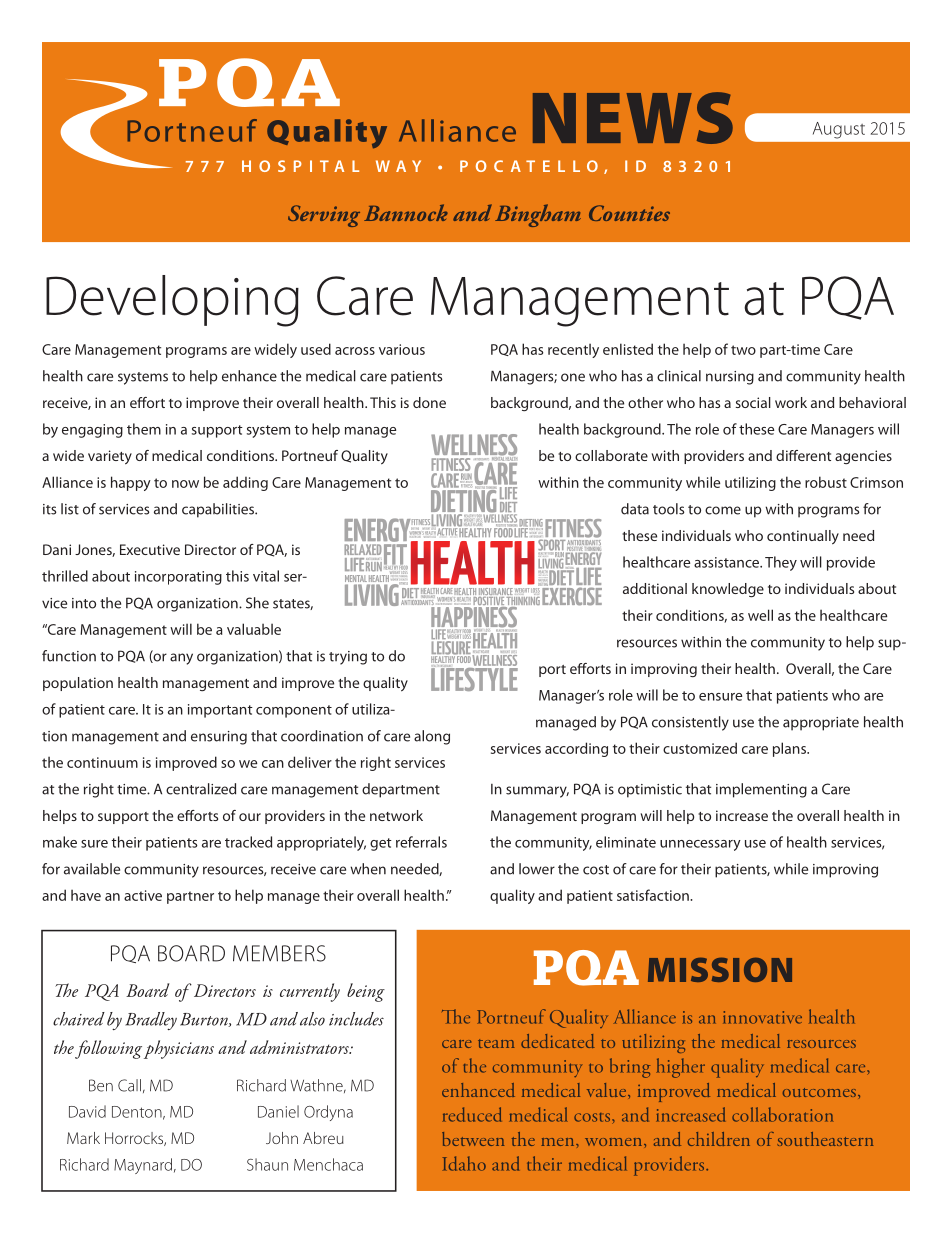  What do you see at coordinates (324, 216) in the page?
I see `Serving` at bounding box center [324, 216].
